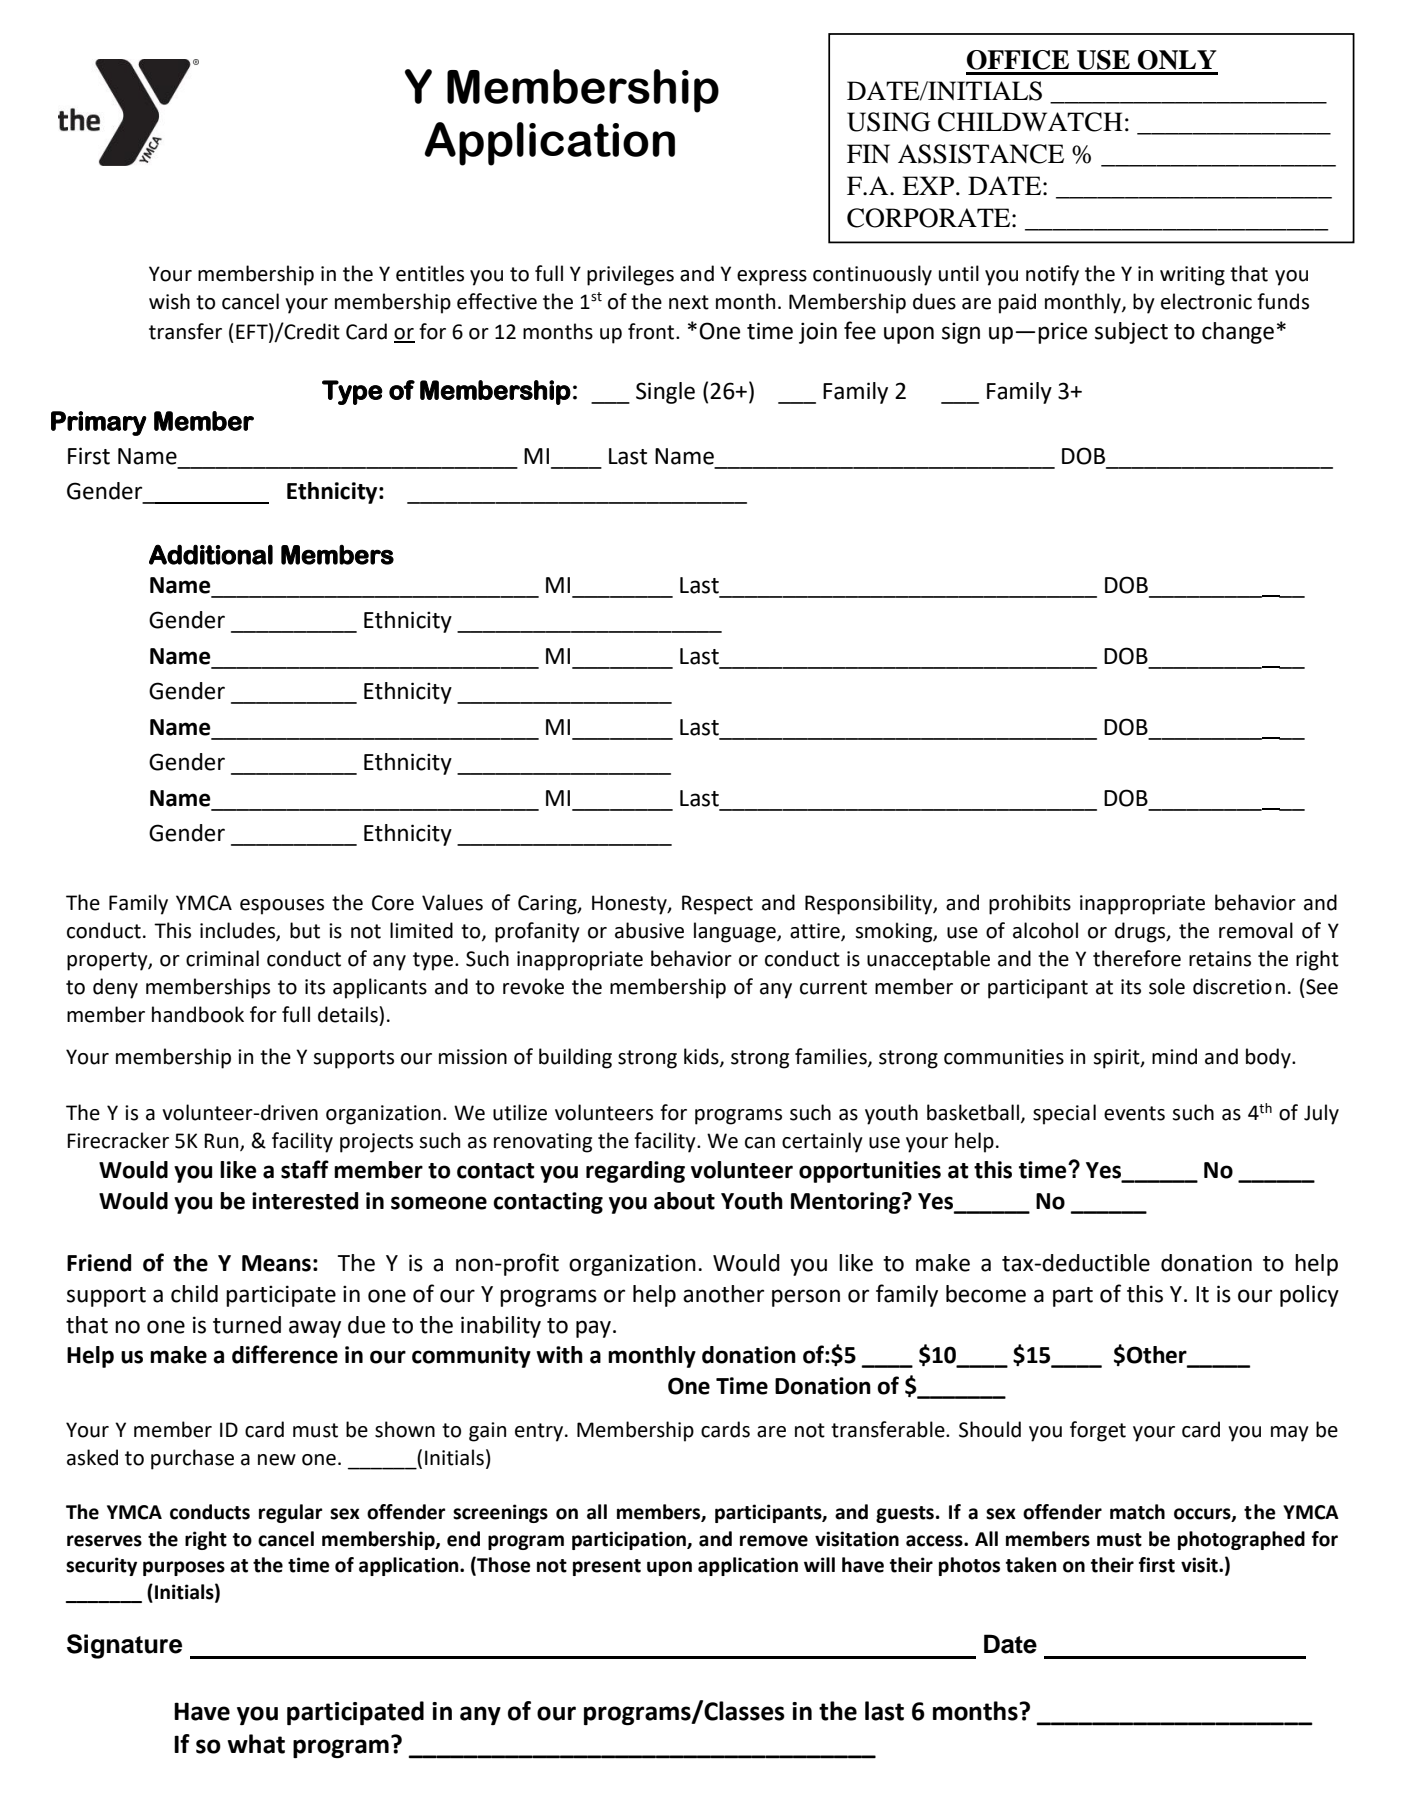 The width and height of the image is (1405, 1819). Describe the element at coordinates (211, 554) in the image. I see `Additional` at that location.
